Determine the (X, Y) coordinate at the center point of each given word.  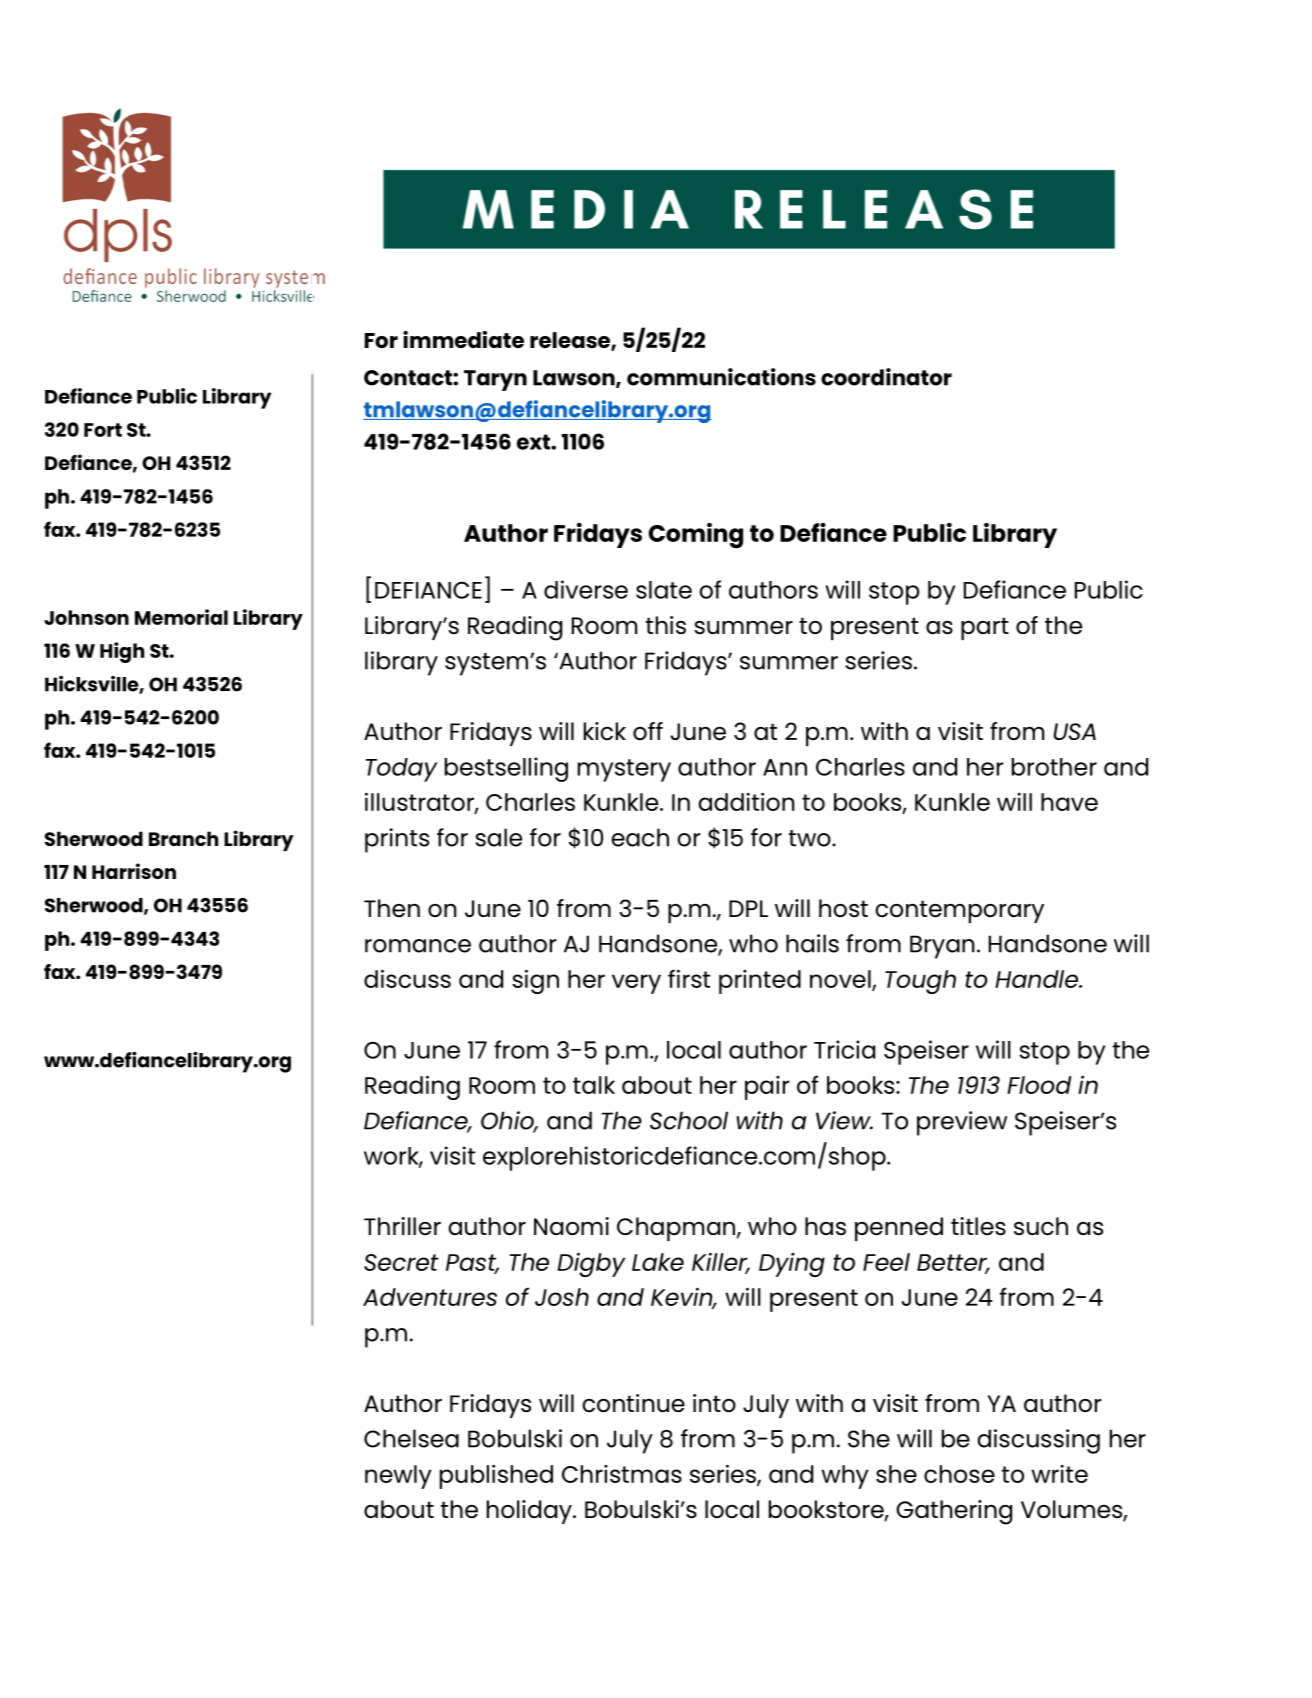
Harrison (134, 871)
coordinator (886, 377)
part (985, 628)
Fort (103, 430)
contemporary (959, 911)
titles (978, 1226)
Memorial (181, 617)
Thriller (402, 1226)
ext (534, 442)
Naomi (571, 1226)
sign (535, 981)
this (666, 625)
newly (398, 1477)
